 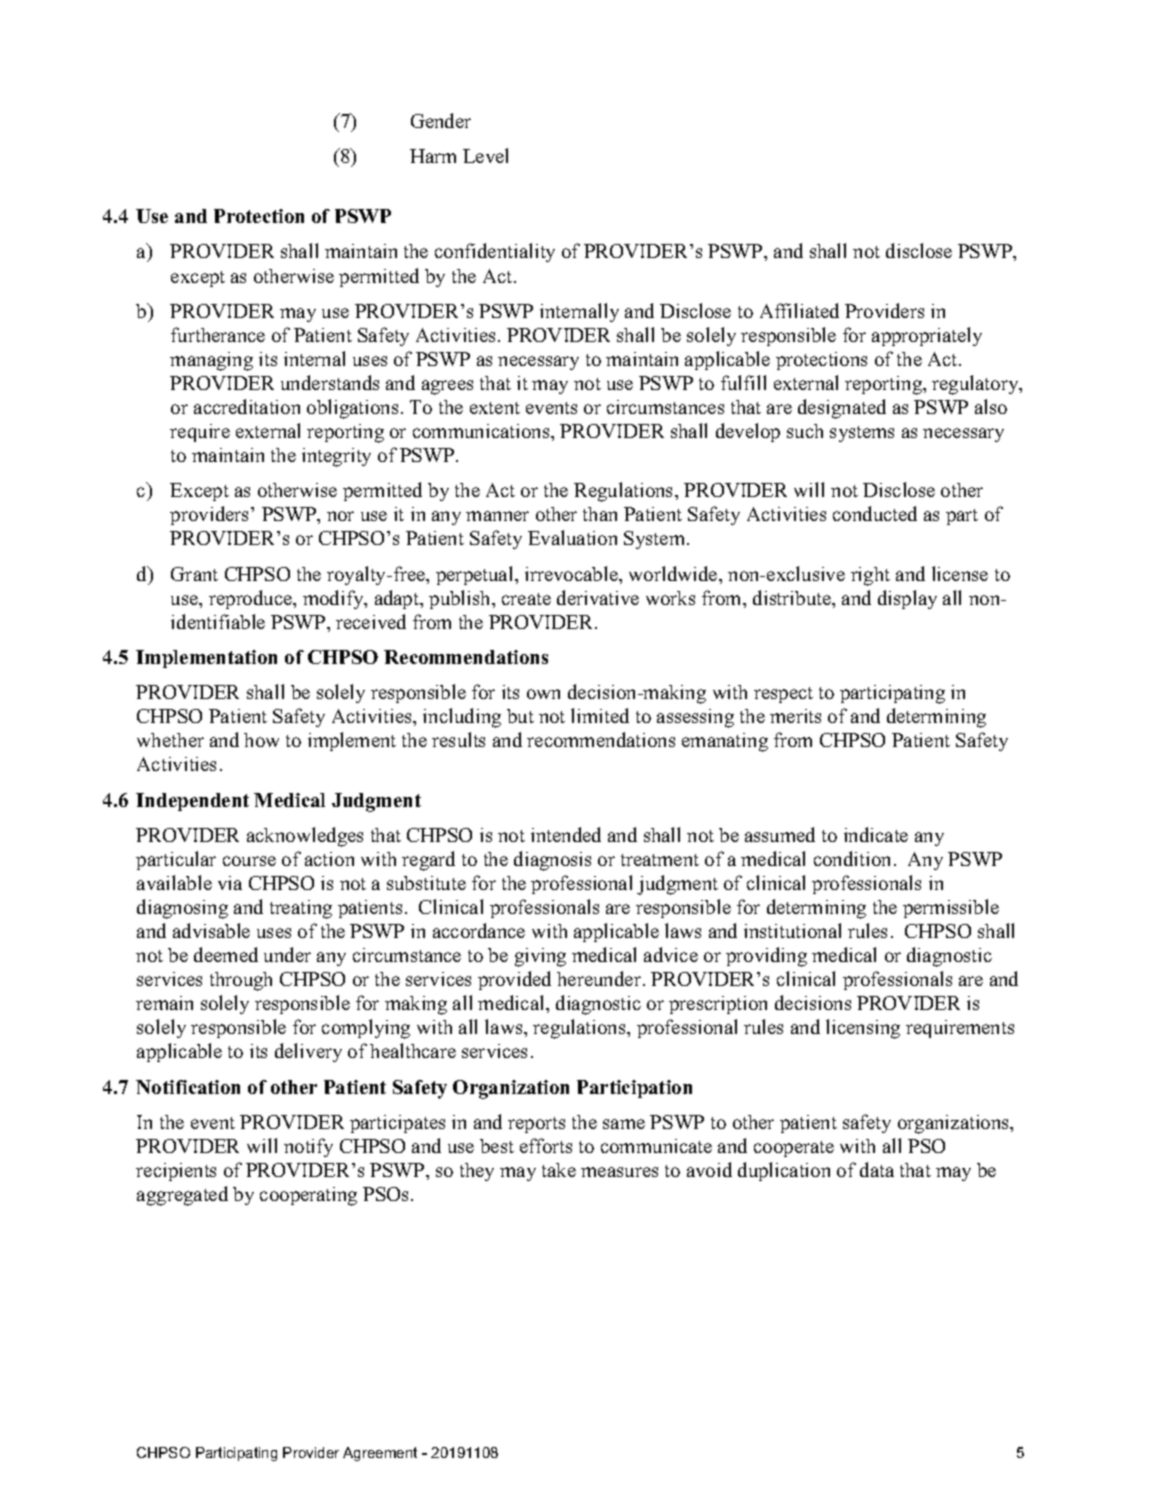 I want to click on how, so click(x=261, y=740).
